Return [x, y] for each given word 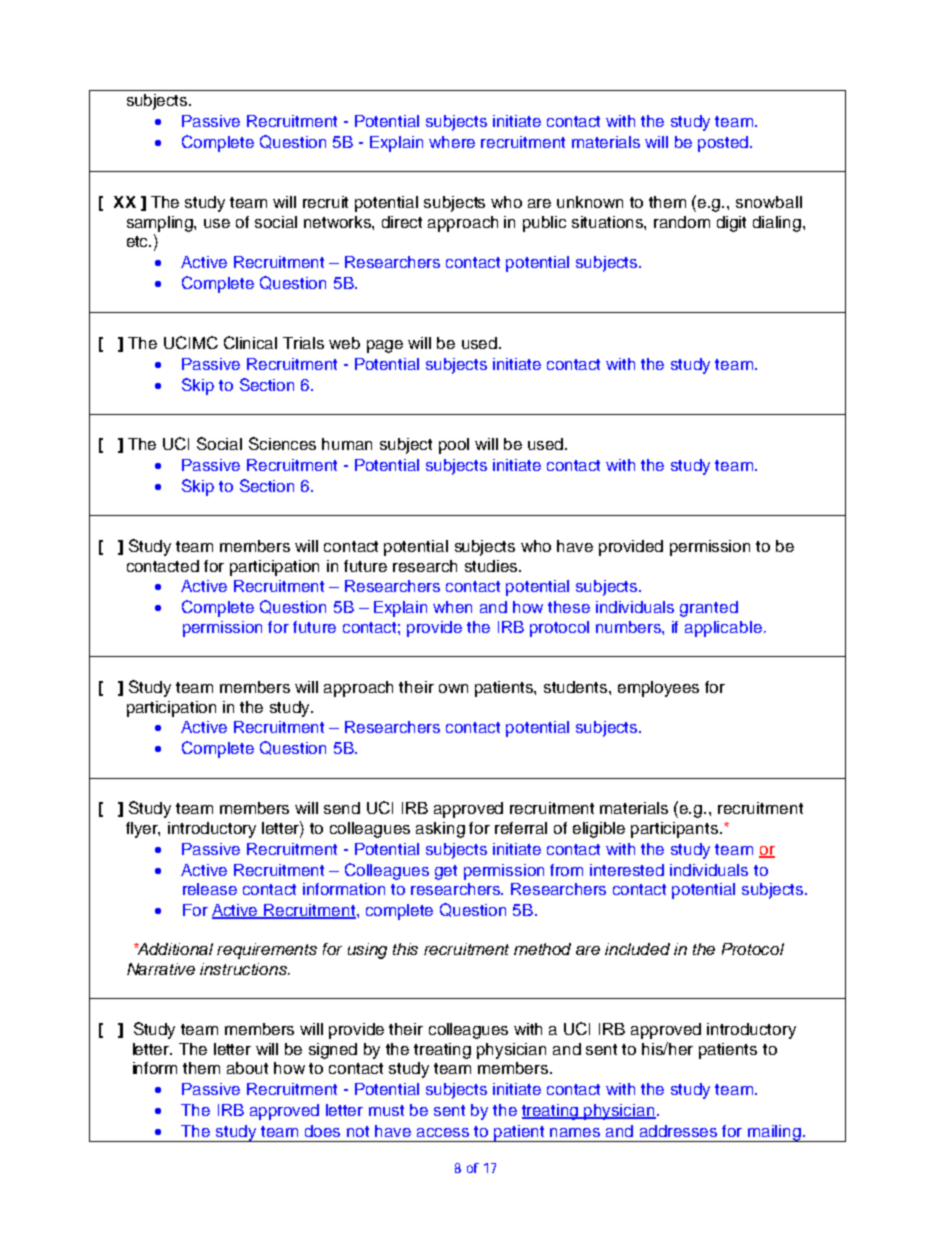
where [452, 142]
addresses [678, 1131]
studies [493, 566]
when [452, 607]
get [446, 872]
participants [676, 830]
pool [454, 446]
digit [731, 224]
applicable [723, 629]
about [247, 1068]
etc [139, 241]
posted [724, 144]
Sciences [282, 443]
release [210, 889]
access [443, 1132]
